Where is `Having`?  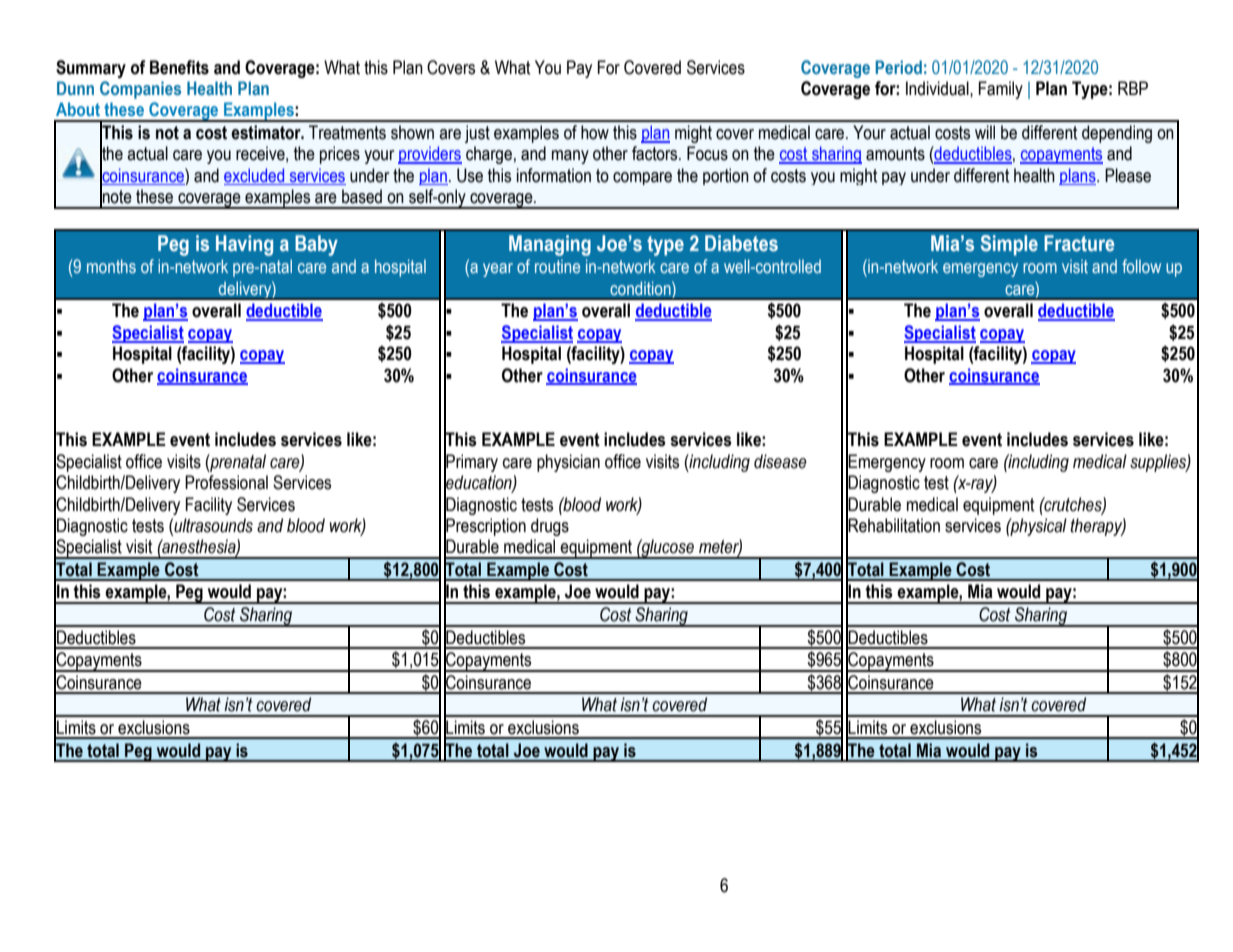
Having is located at coordinates (244, 245).
